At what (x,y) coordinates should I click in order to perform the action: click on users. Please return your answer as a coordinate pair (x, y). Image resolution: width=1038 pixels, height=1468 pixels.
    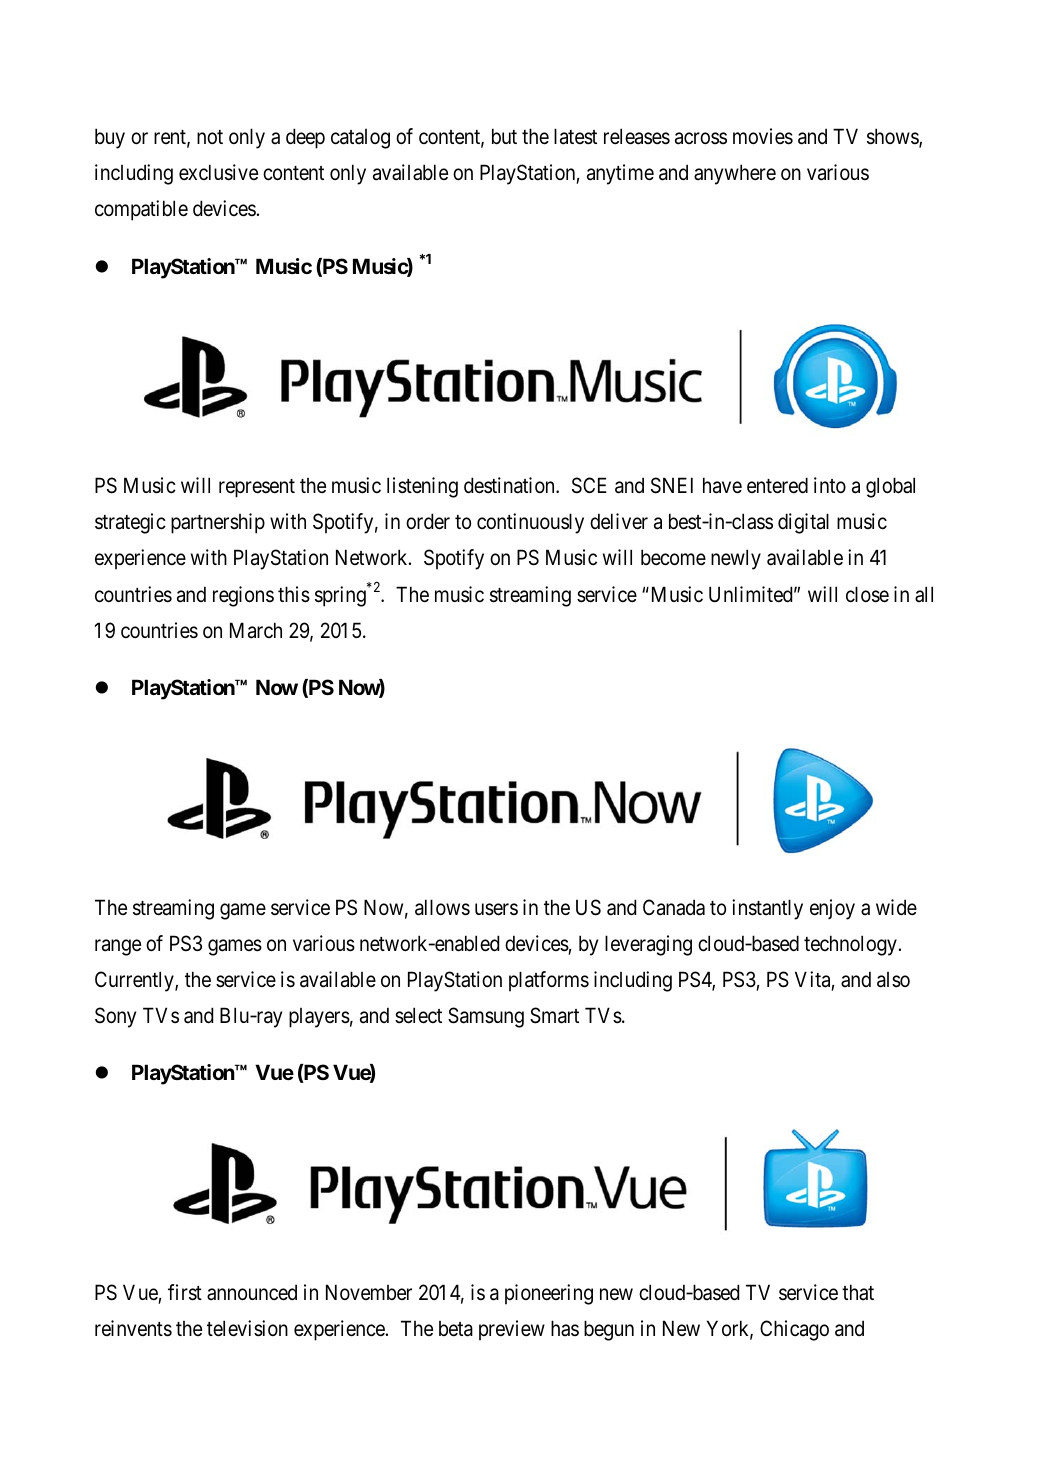
    Looking at the image, I should click on (496, 909).
